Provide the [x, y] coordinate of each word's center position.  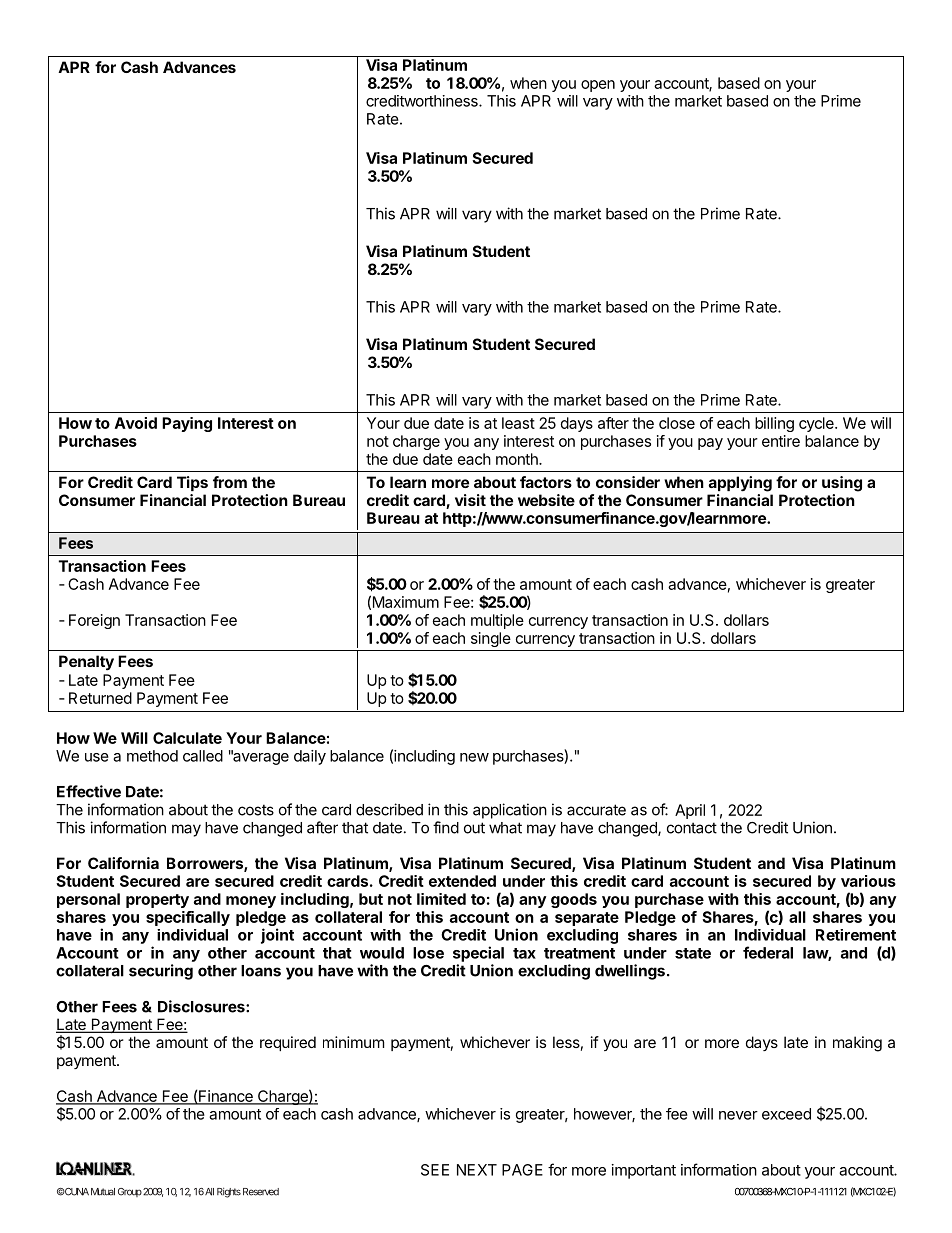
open [598, 86]
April [690, 811]
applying [740, 484]
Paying [187, 424]
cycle [817, 424]
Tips [192, 483]
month [518, 459]
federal [768, 952]
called [203, 756]
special [478, 954]
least [518, 423]
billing [774, 424]
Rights [229, 1193]
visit [470, 500]
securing [161, 972]
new [474, 757]
